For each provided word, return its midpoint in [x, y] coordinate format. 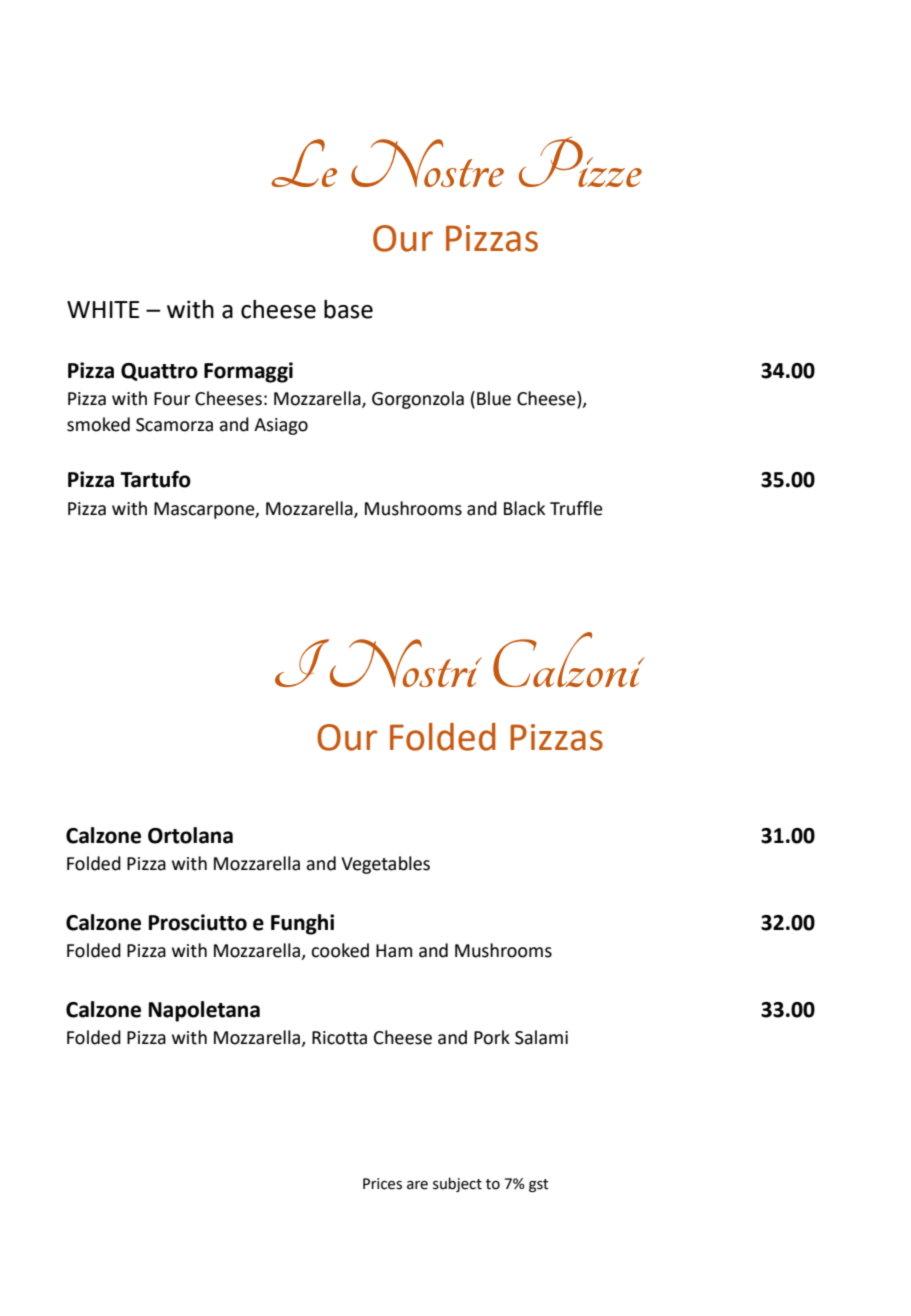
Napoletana [204, 1011]
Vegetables [385, 865]
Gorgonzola [418, 400]
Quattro [159, 372]
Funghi [302, 924]
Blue [494, 398]
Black [524, 508]
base [348, 309]
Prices [382, 1184]
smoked [98, 424]
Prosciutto [198, 922]
